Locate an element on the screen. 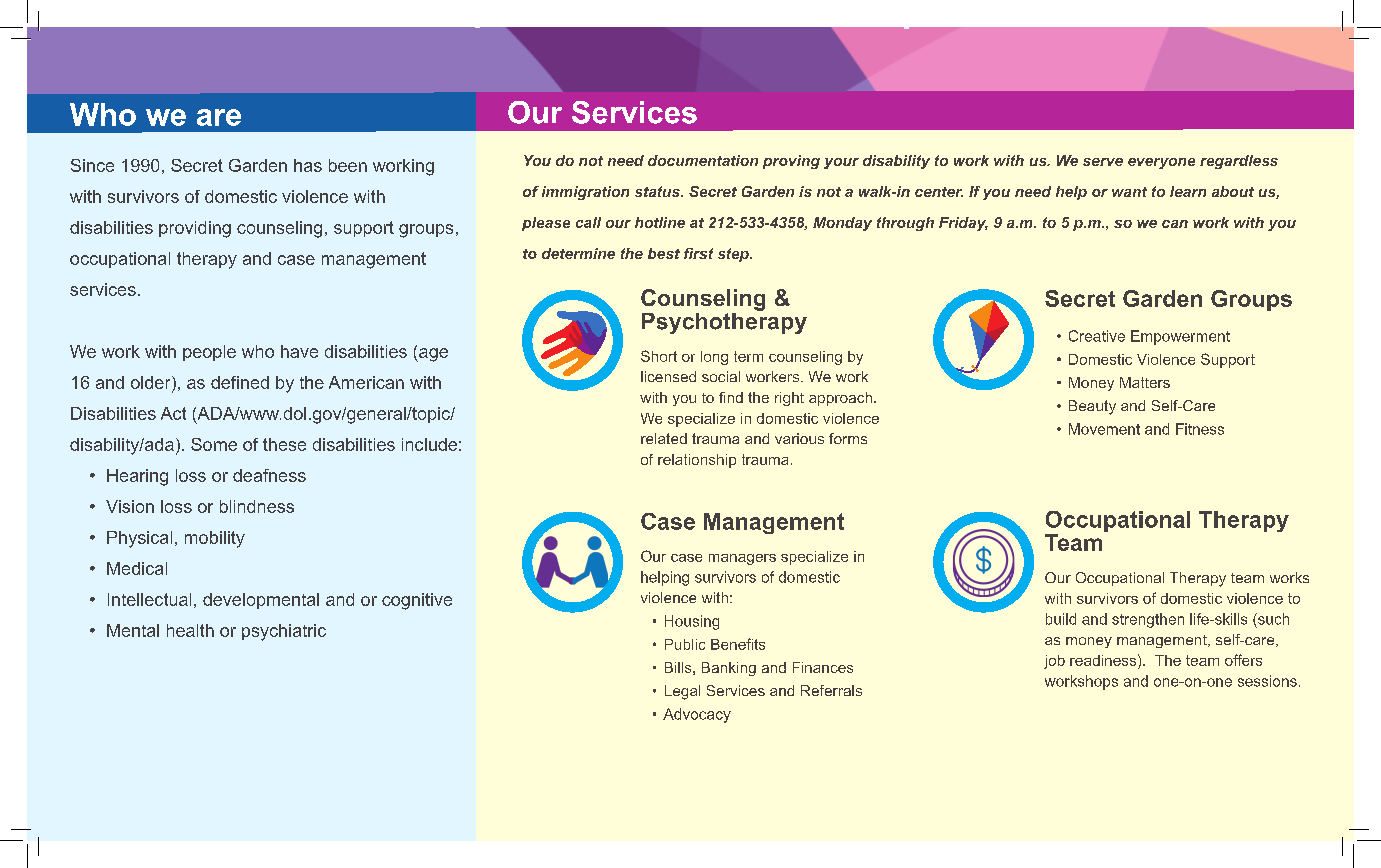  Movement is located at coordinates (1104, 429).
